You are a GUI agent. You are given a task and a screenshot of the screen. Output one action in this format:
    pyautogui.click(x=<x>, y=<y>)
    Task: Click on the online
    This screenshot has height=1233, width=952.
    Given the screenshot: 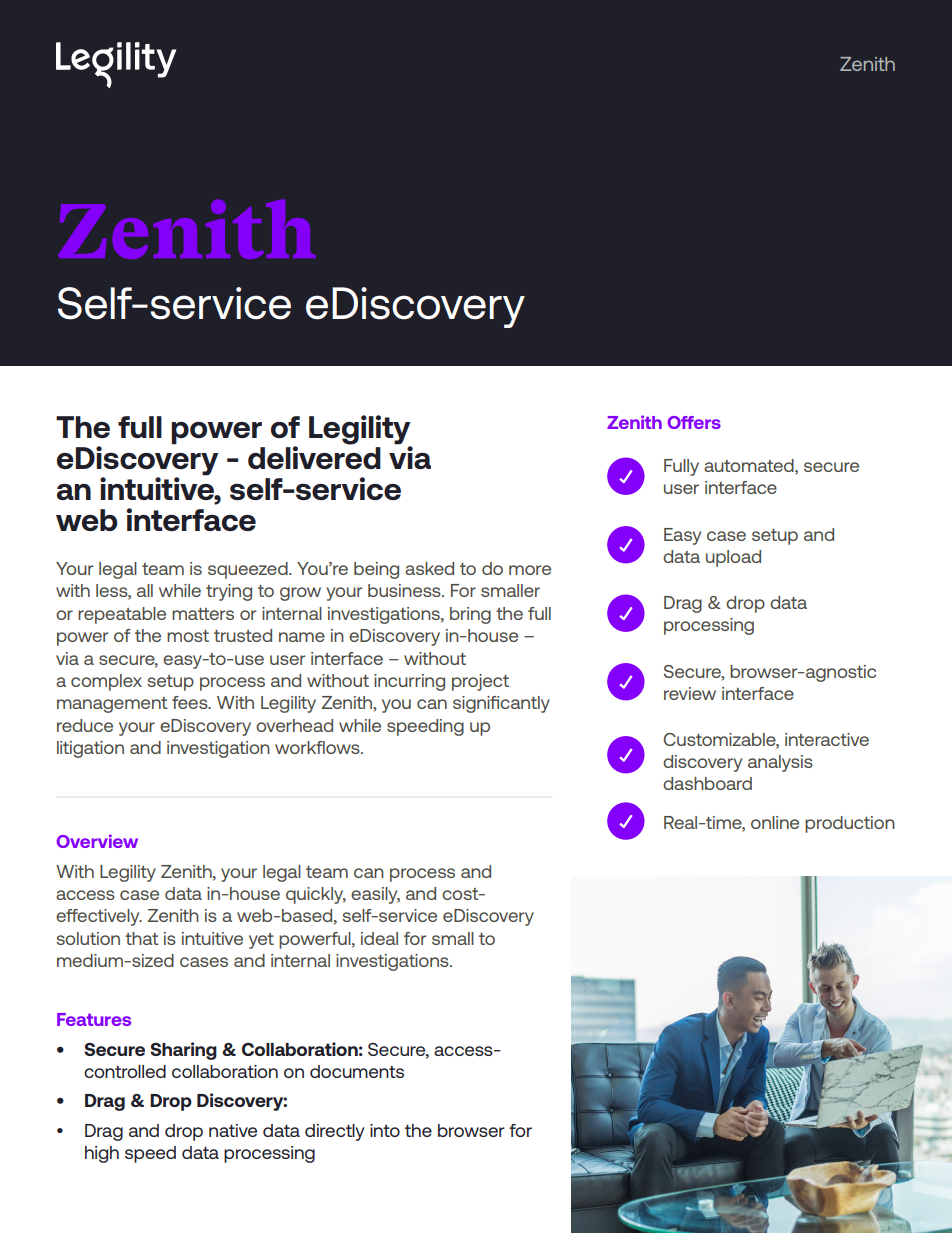 What is the action you would take?
    pyautogui.click(x=775, y=822)
